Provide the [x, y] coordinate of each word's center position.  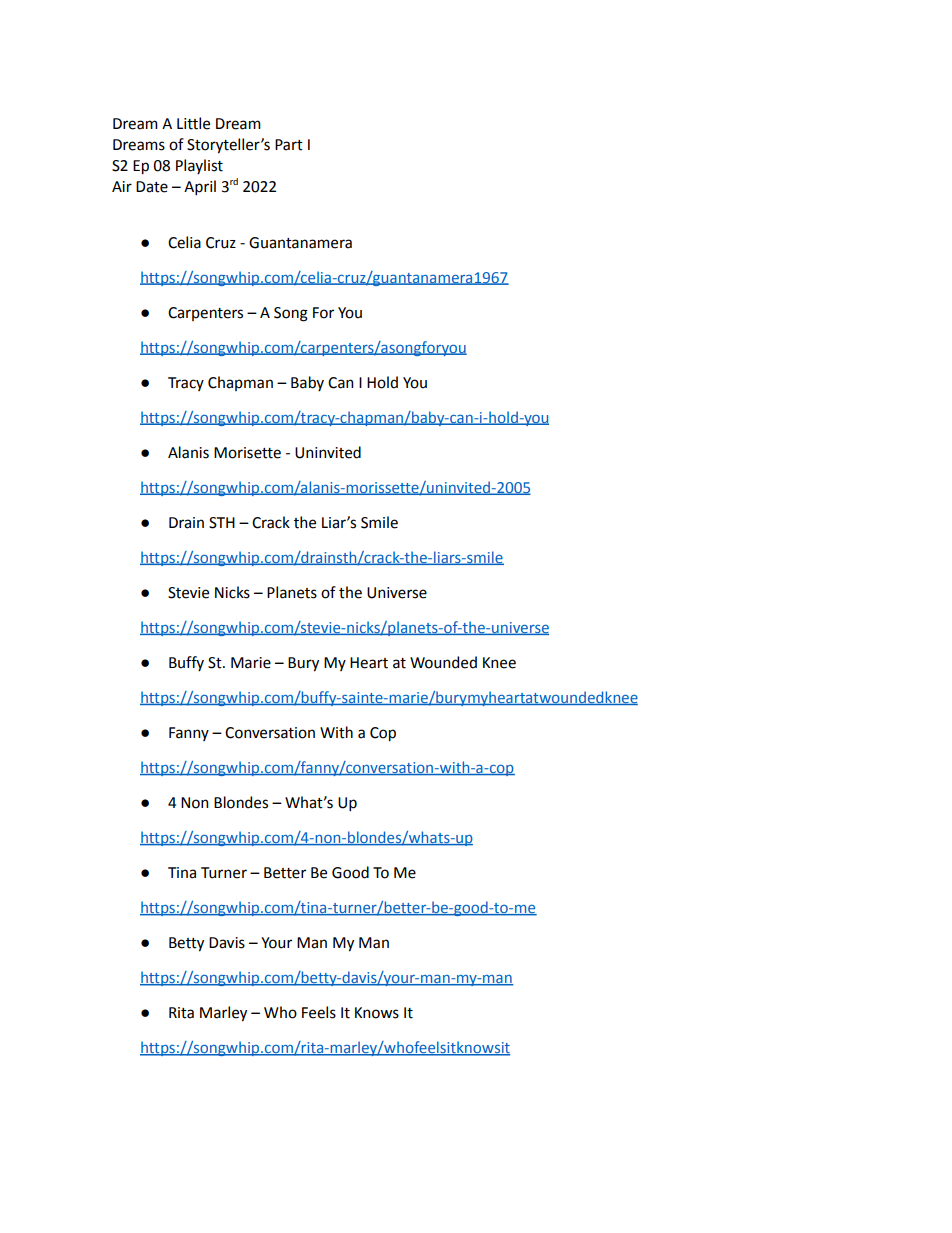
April [200, 187]
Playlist [199, 166]
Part [289, 145]
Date [152, 187]
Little [193, 123]
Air [122, 186]
